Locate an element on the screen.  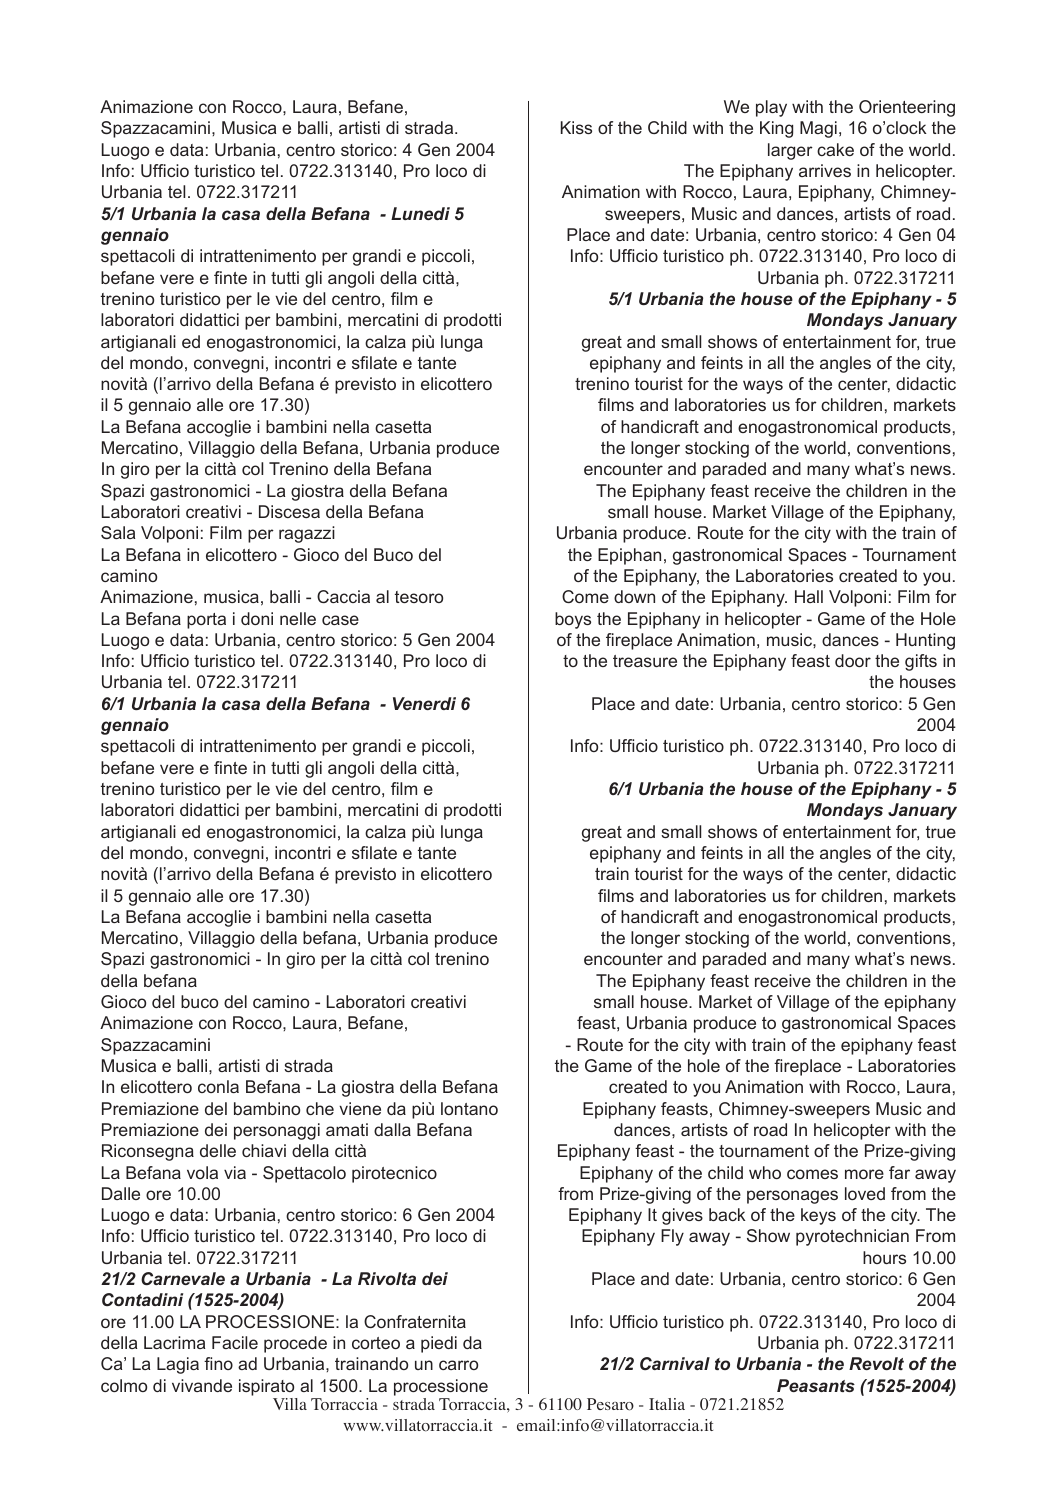
porta is located at coordinates (206, 621).
